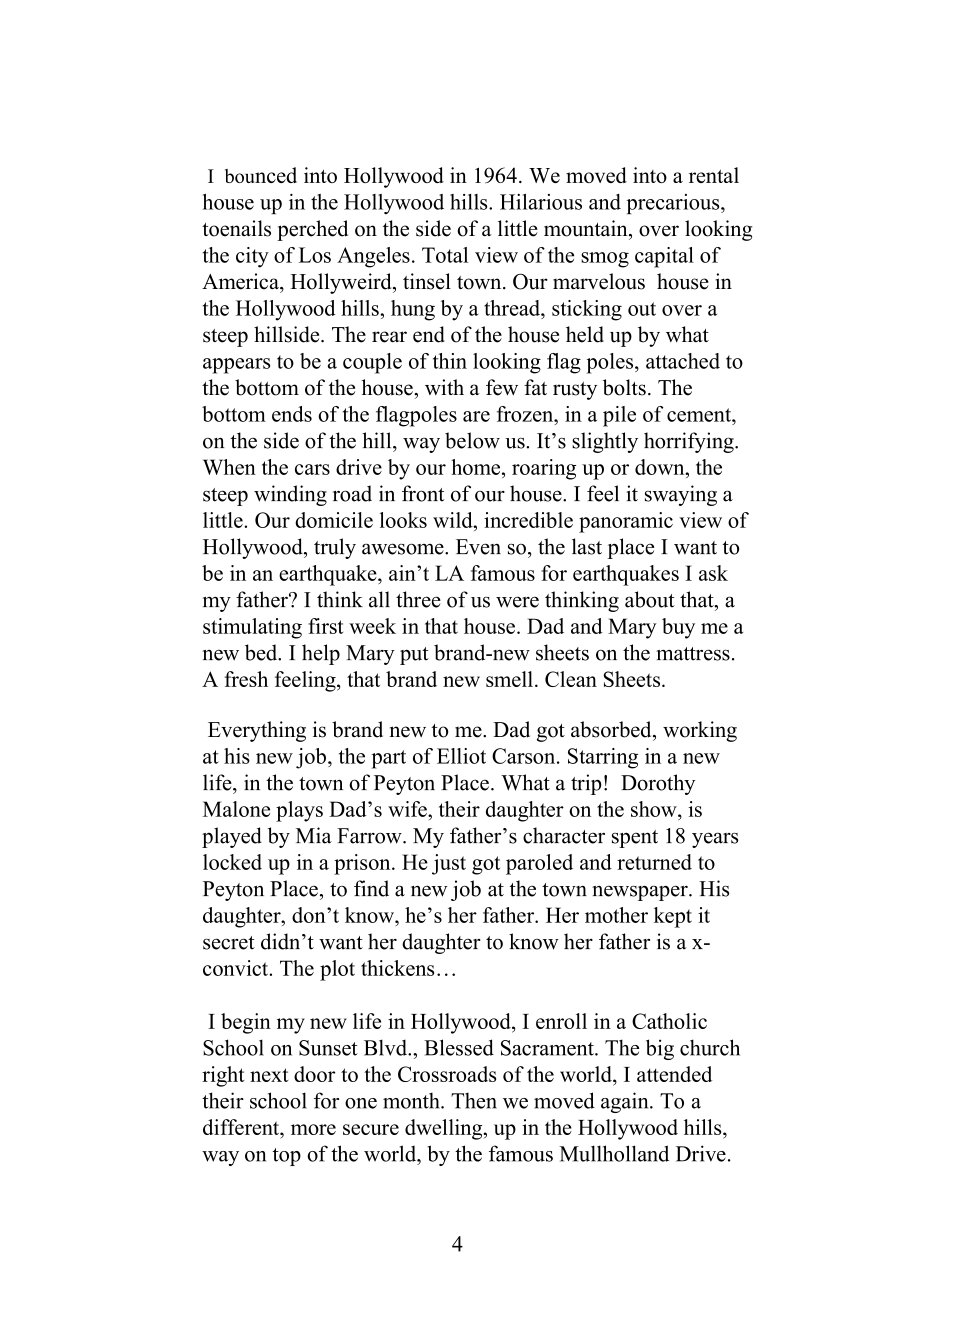 The width and height of the page is (955, 1337). What do you see at coordinates (474, 1101) in the page?
I see `Then` at bounding box center [474, 1101].
